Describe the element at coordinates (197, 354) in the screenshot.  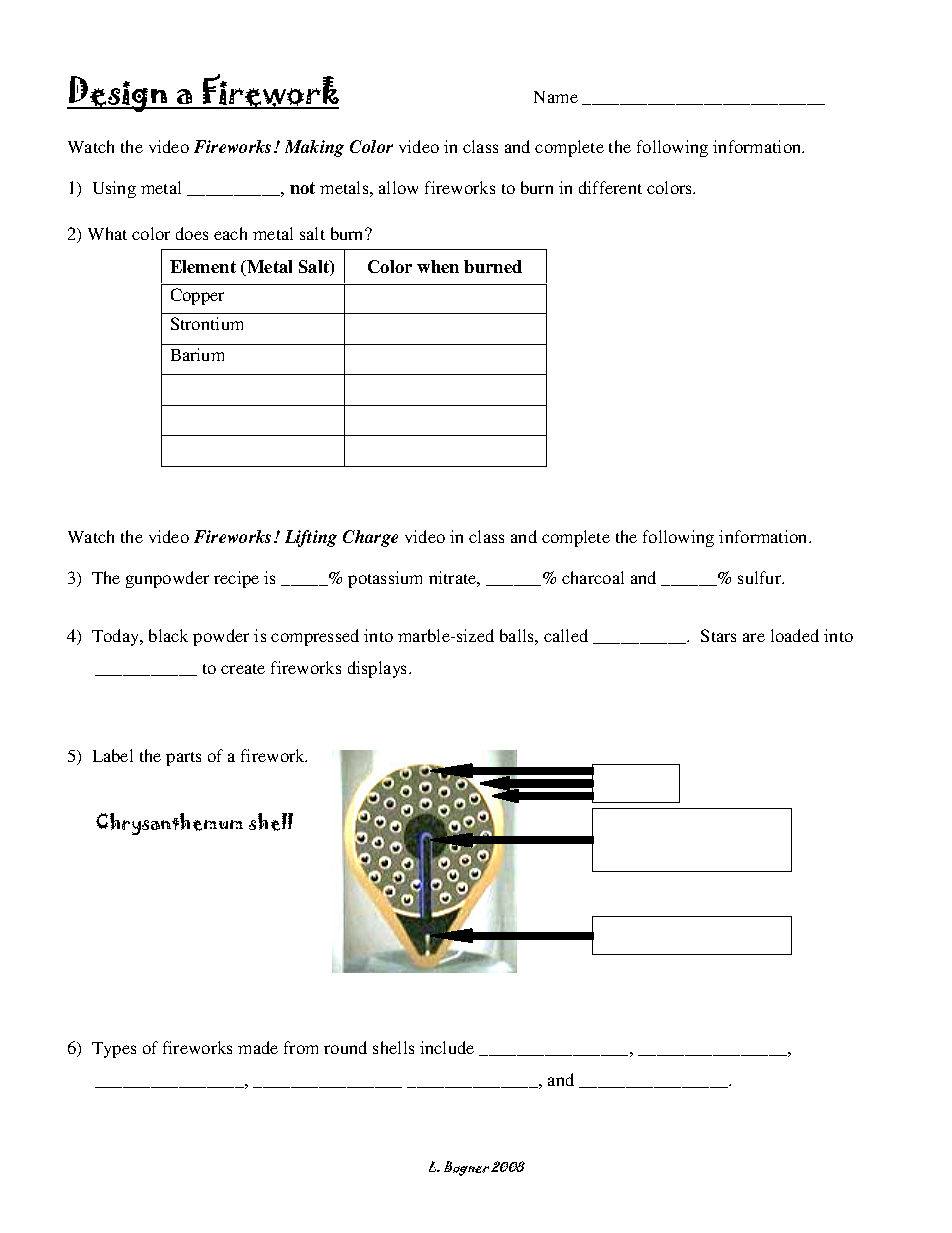
I see `Barium` at that location.
